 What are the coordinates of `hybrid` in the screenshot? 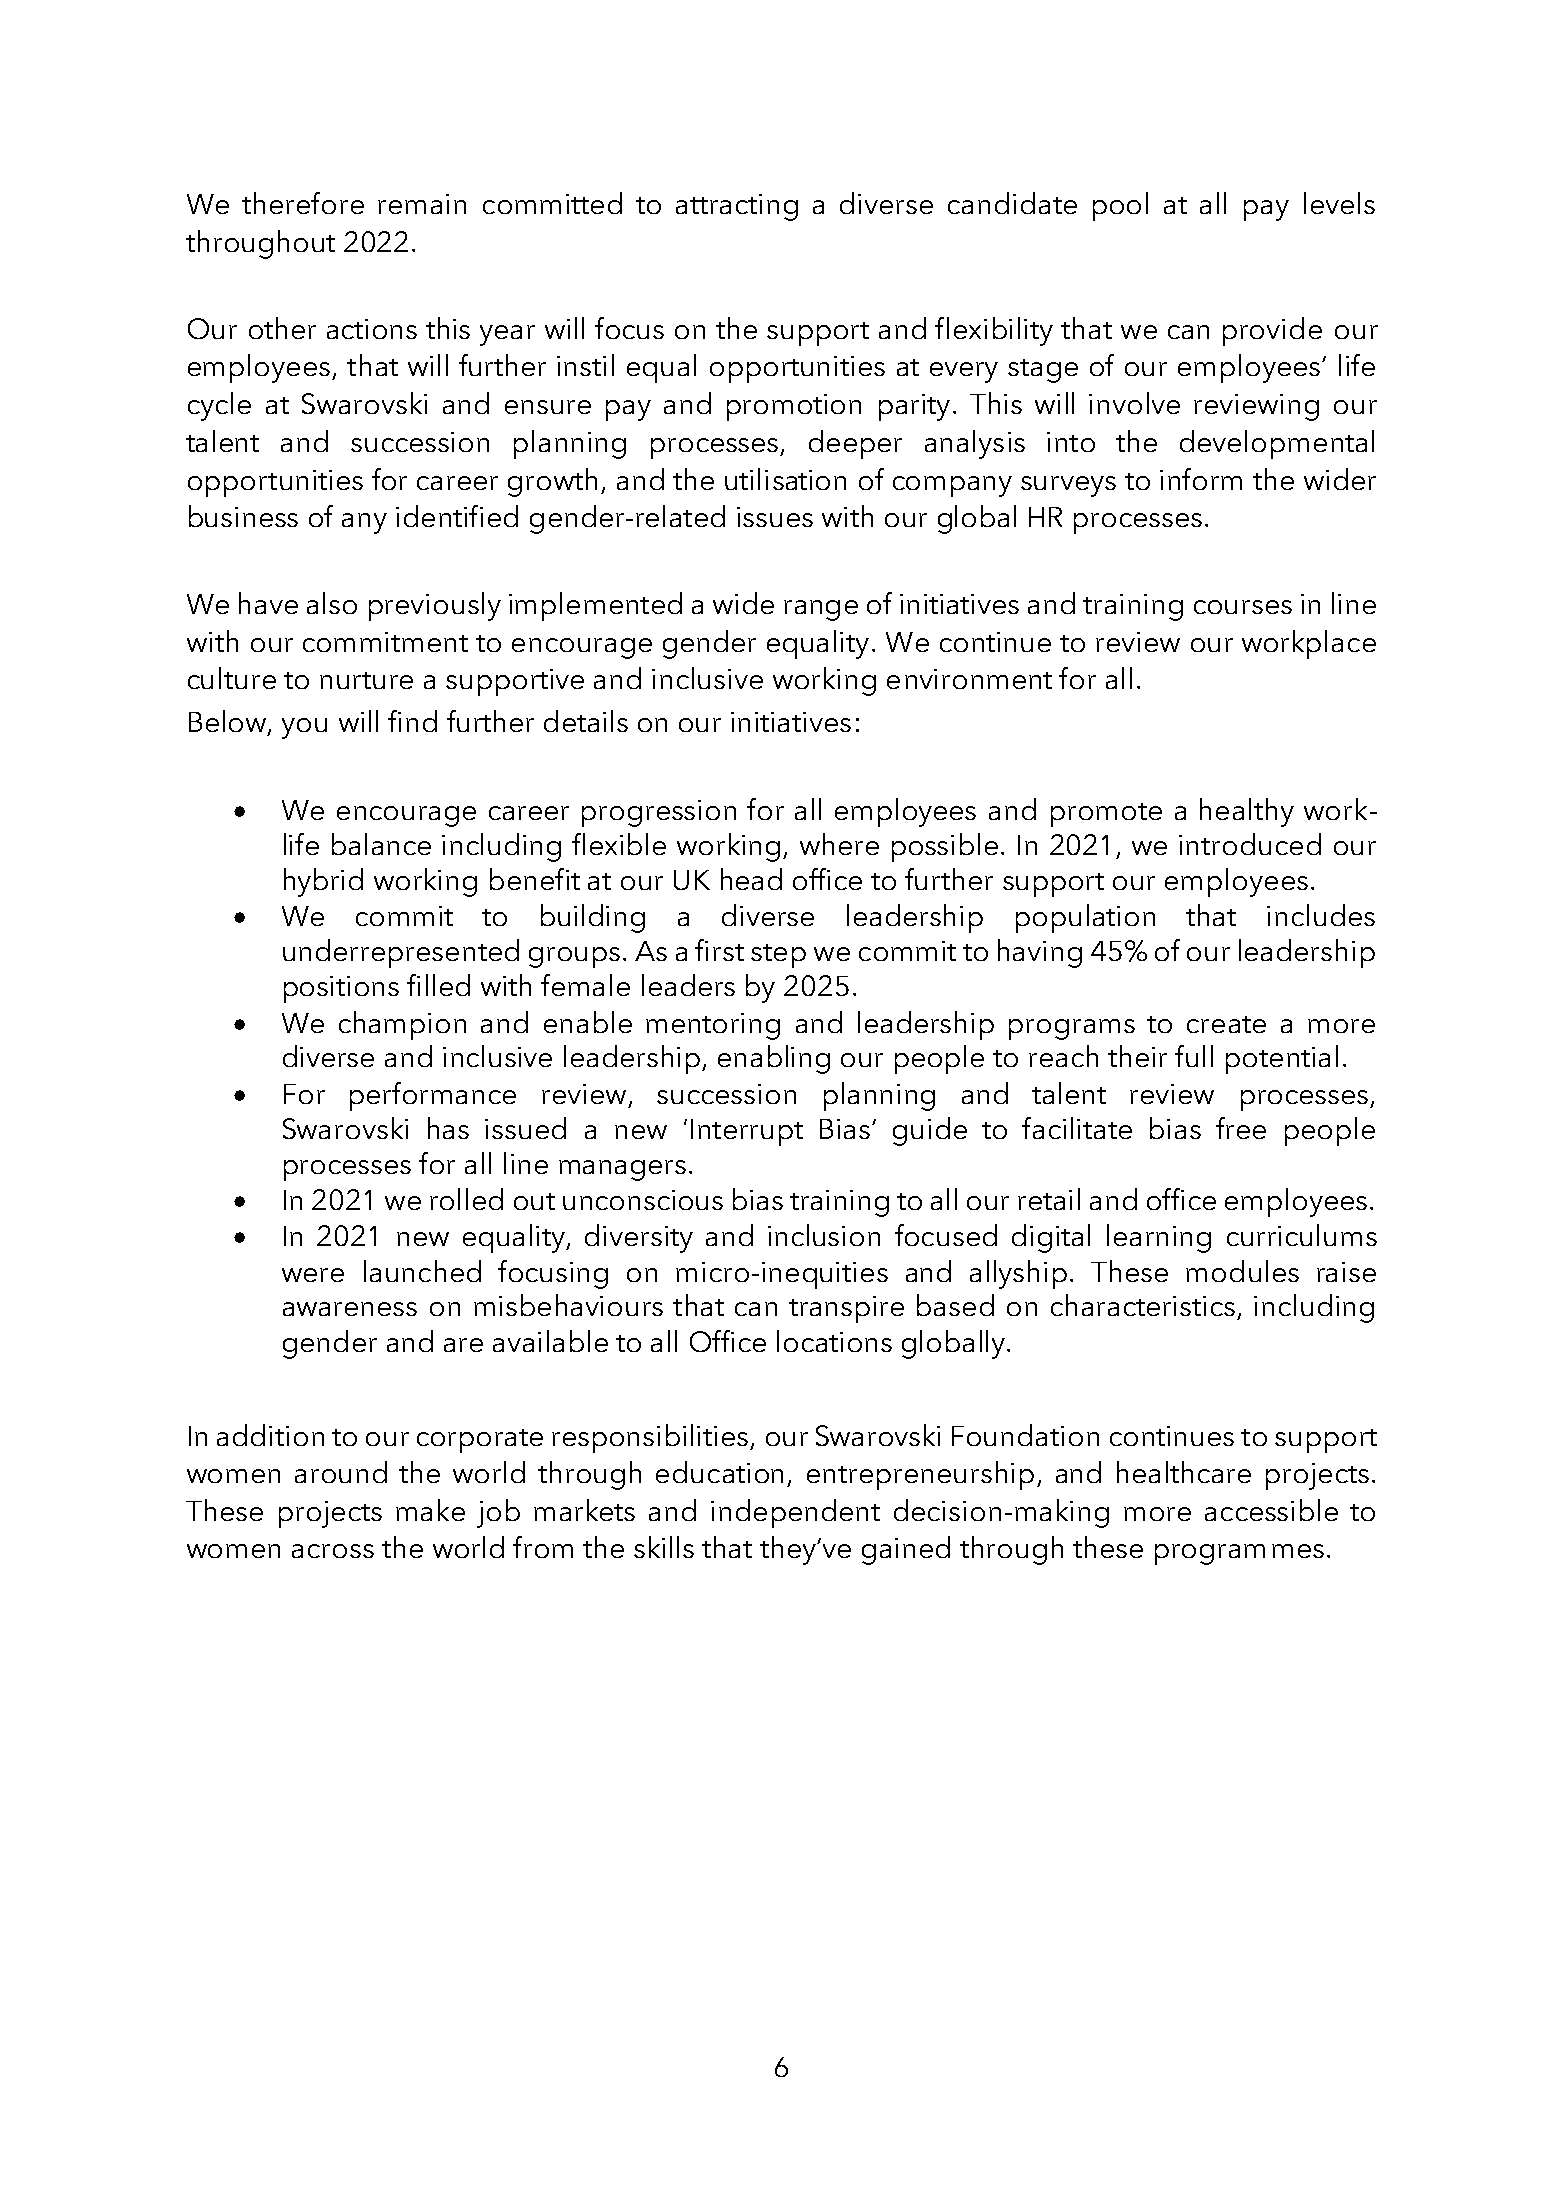 It's located at (323, 882).
